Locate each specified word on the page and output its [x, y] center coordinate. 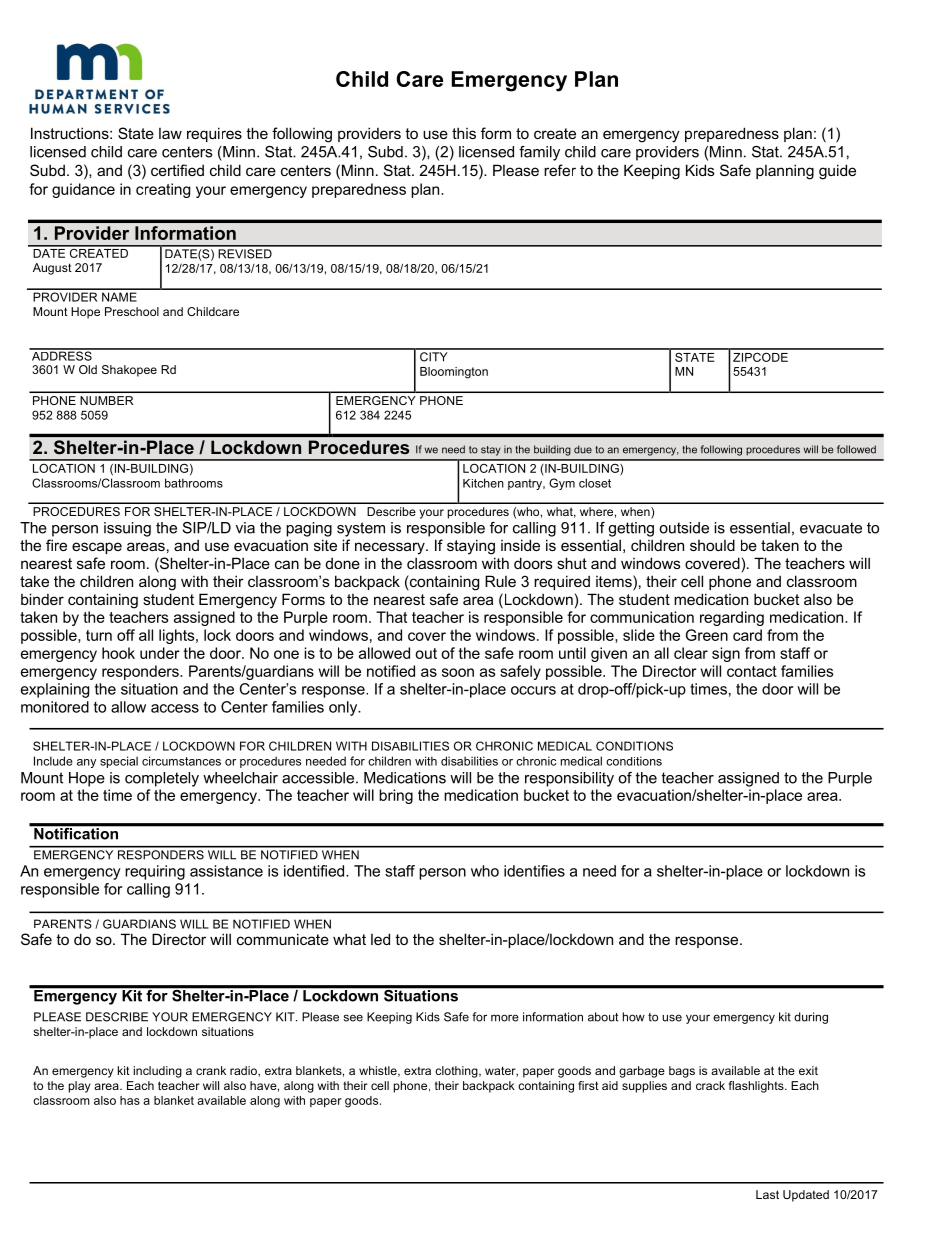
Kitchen [483, 483]
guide [837, 172]
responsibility [569, 779]
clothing [457, 1072]
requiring [155, 872]
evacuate [831, 528]
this [464, 133]
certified [177, 170]
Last [767, 1194]
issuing [127, 529]
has [130, 1100]
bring [396, 796]
